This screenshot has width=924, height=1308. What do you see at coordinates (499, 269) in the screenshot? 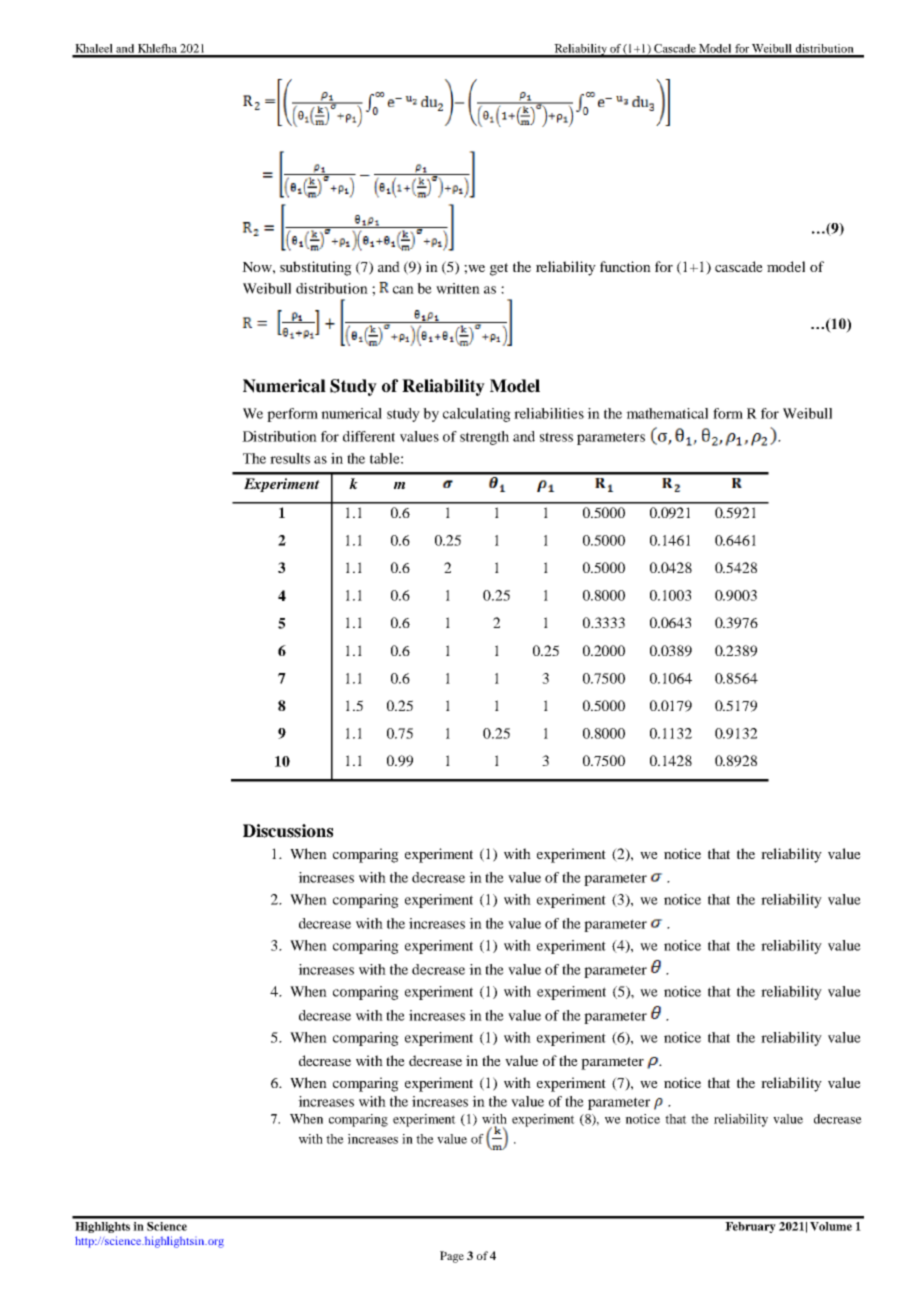
I see `get` at bounding box center [499, 269].
